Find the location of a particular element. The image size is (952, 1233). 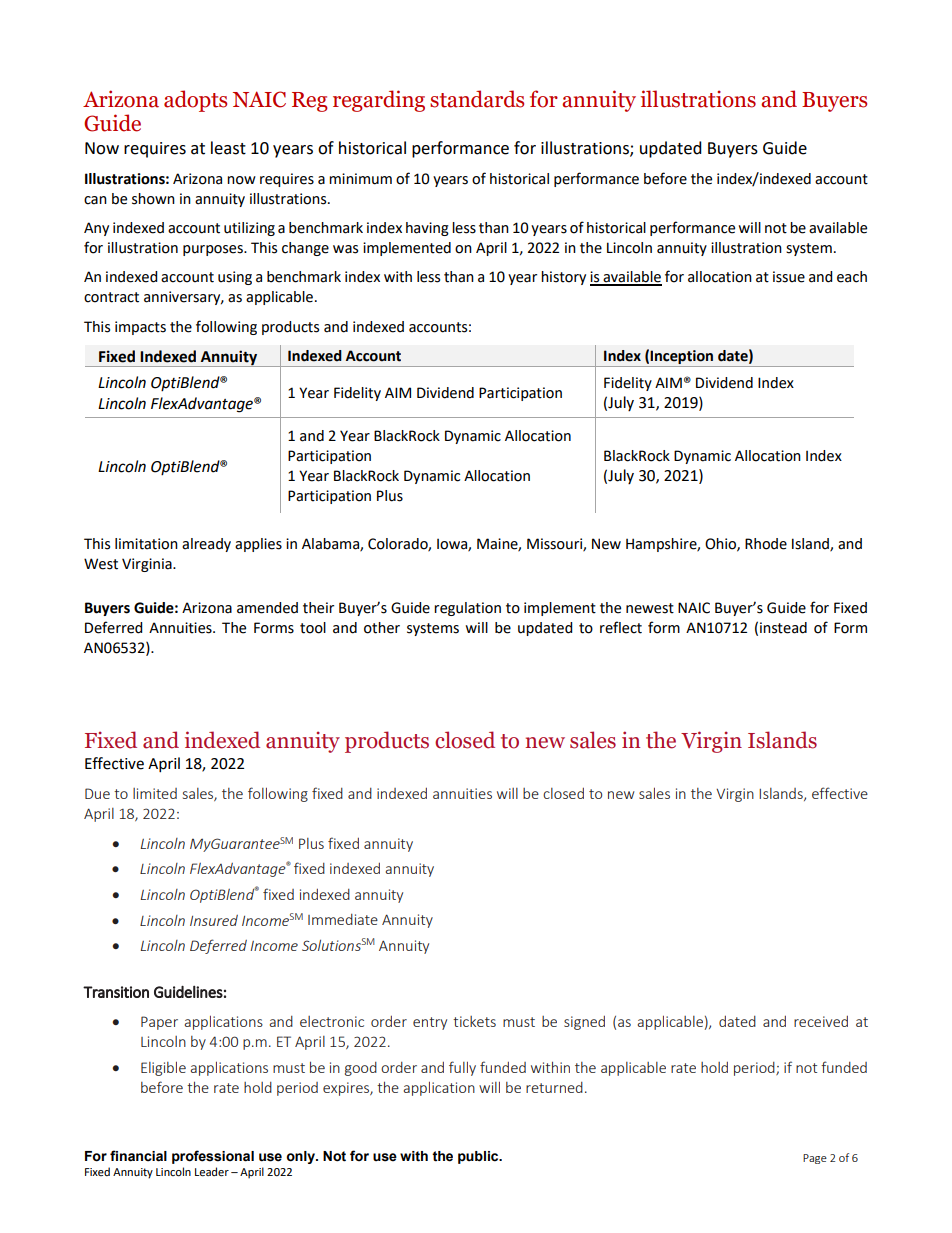

limited is located at coordinates (155, 793).
